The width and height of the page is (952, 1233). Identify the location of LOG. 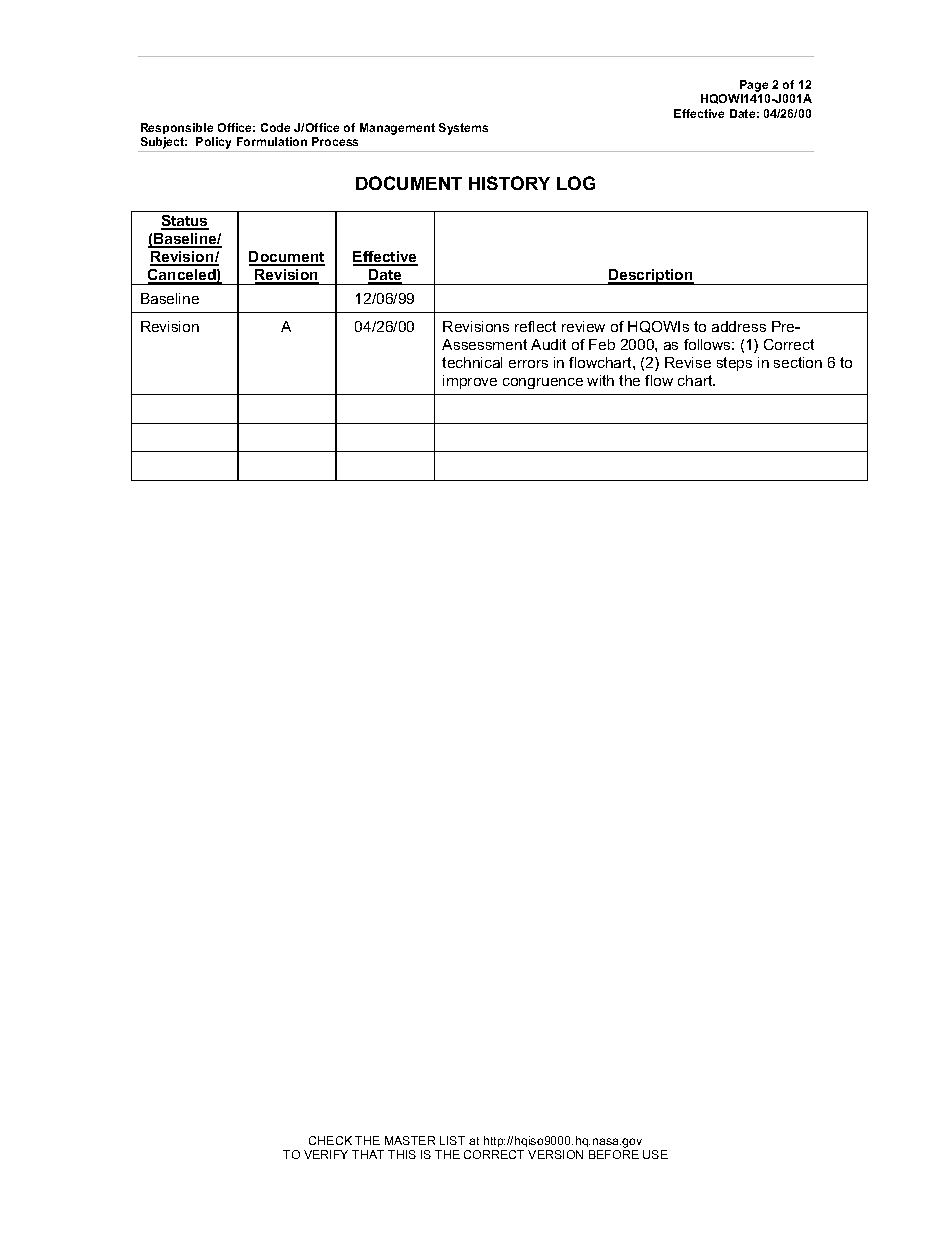
(576, 183).
